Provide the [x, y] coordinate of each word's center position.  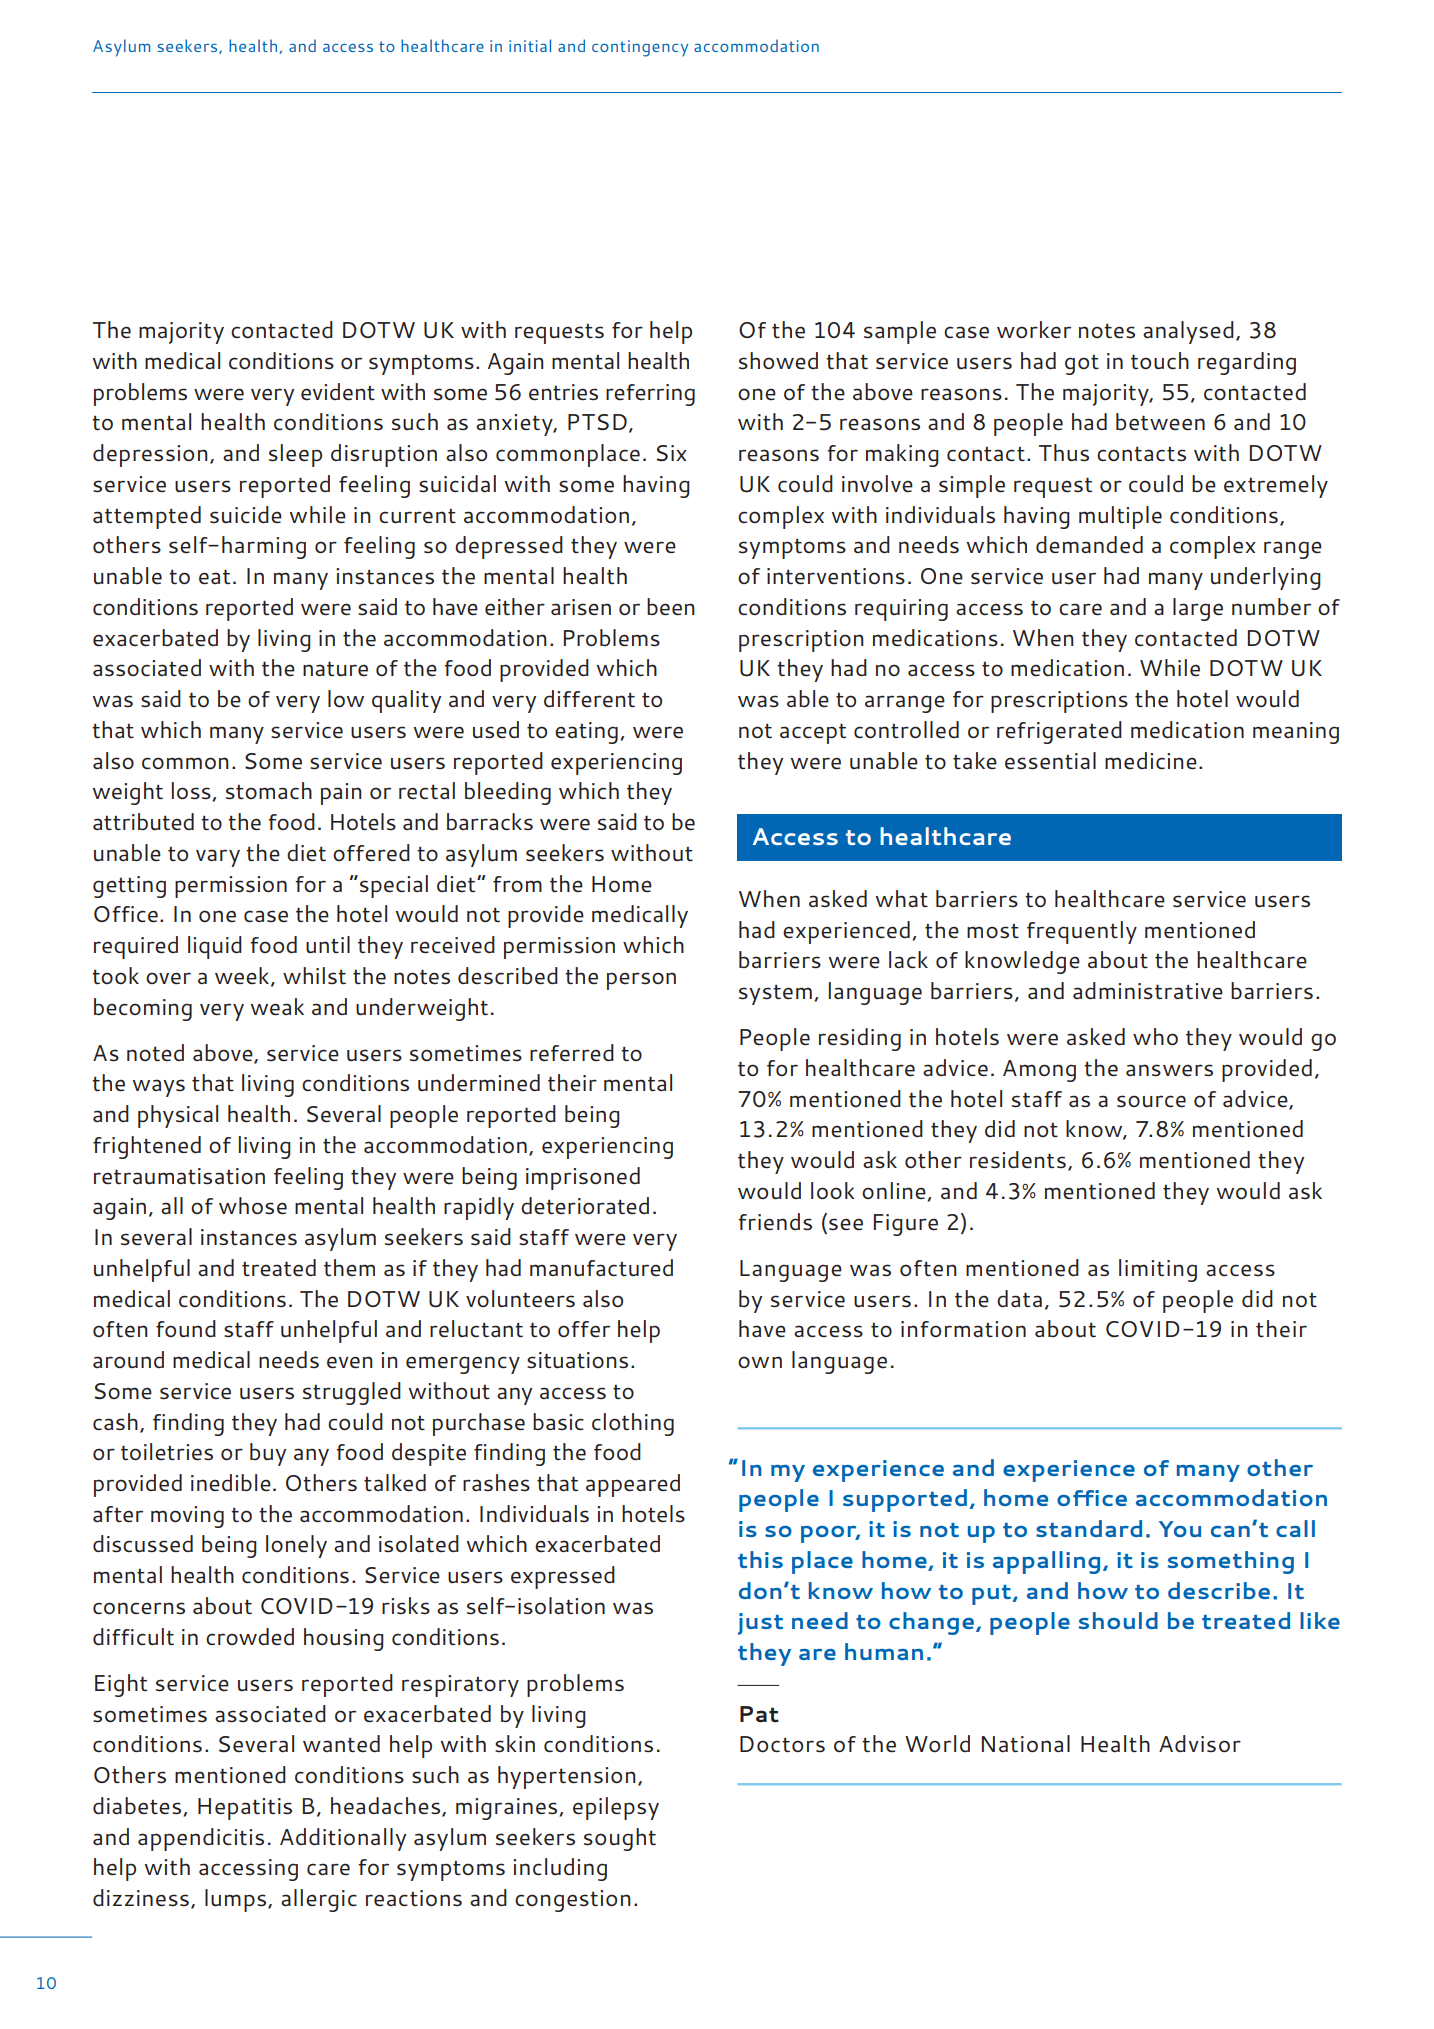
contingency [640, 48]
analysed [1188, 332]
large [1198, 609]
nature [335, 669]
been [671, 607]
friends [775, 1222]
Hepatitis [245, 1809]
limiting [1158, 1270]
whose [253, 1206]
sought [620, 1839]
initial [530, 45]
